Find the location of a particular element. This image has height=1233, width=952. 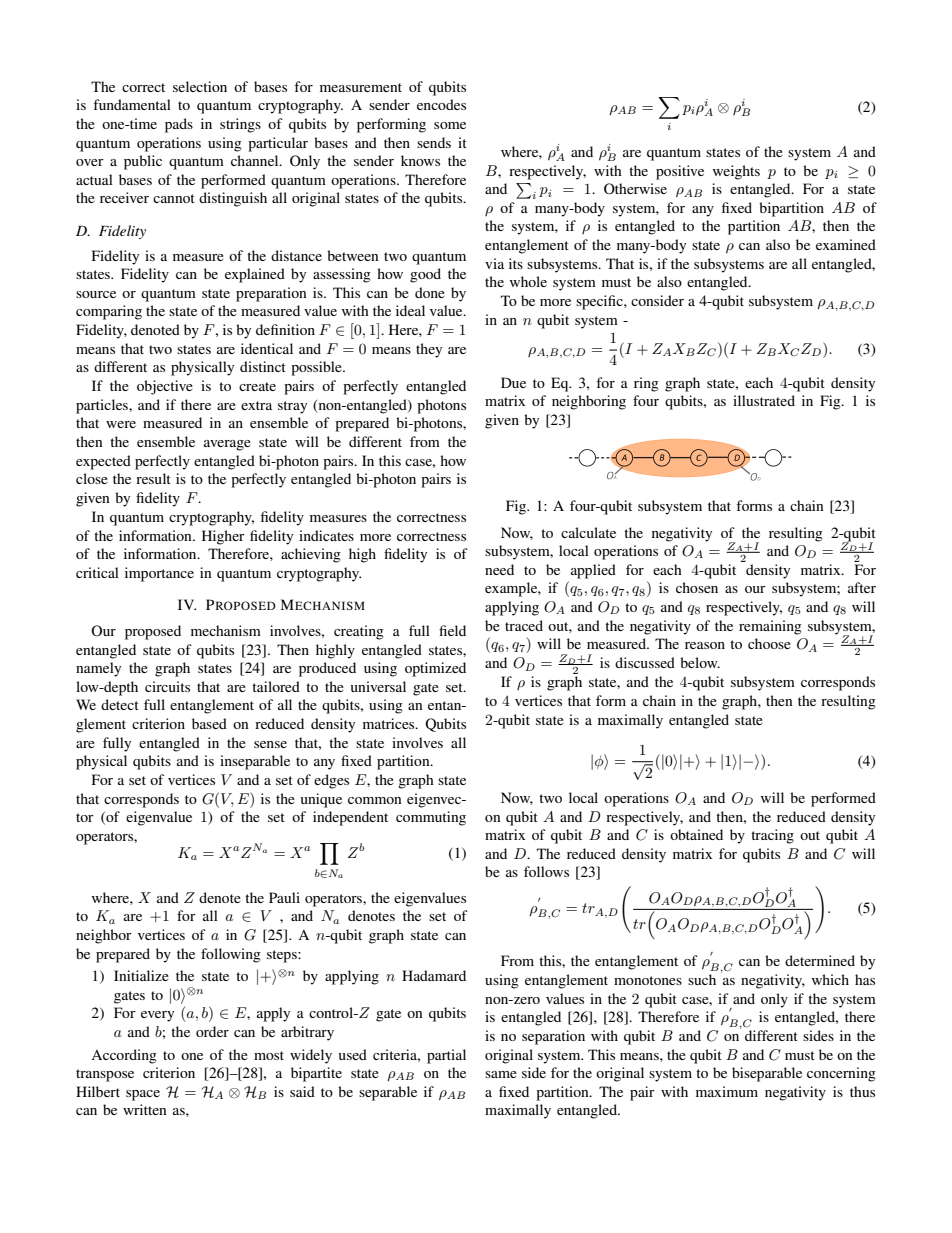

space is located at coordinates (143, 1095).
